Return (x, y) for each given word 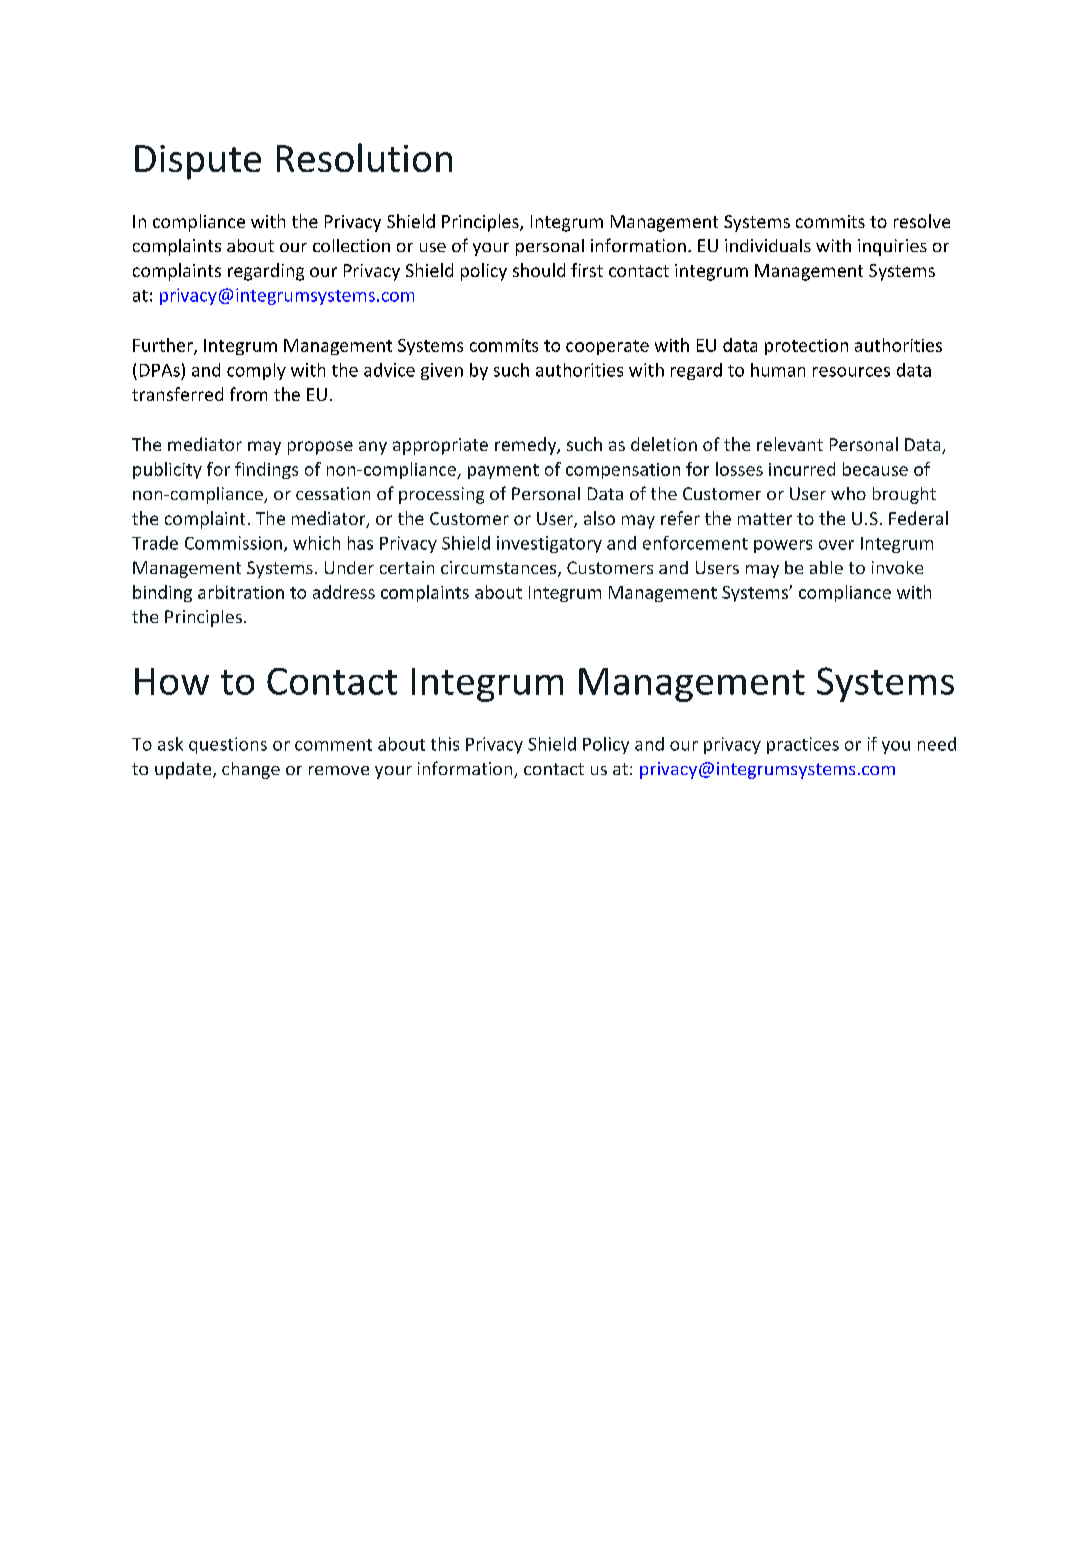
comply (256, 371)
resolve (922, 221)
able (826, 567)
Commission (233, 543)
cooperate (607, 347)
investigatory (549, 544)
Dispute (198, 162)
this (445, 744)
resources (851, 372)
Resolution (364, 157)
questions (228, 745)
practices (803, 745)
